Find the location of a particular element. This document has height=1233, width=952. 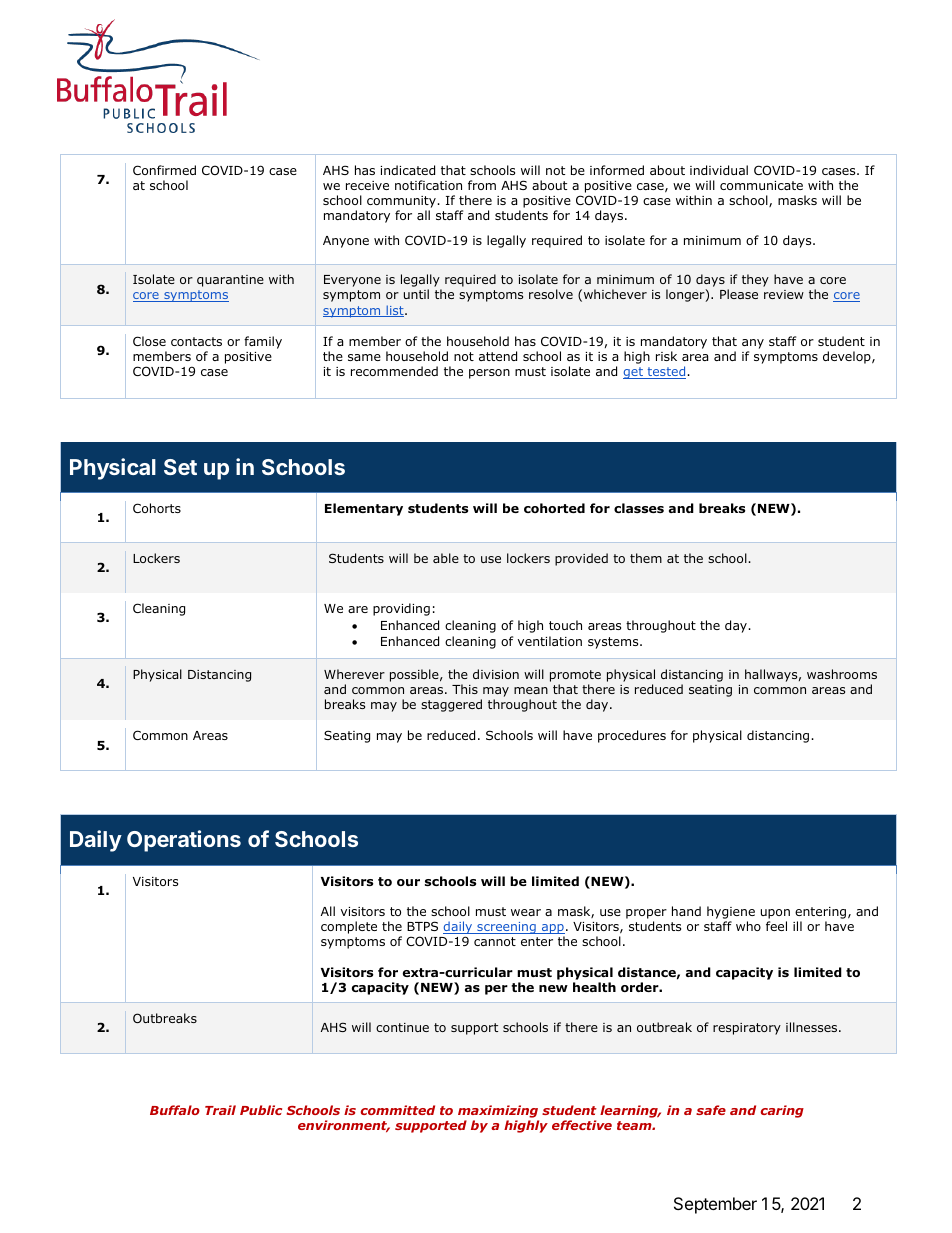

staggered is located at coordinates (451, 705).
